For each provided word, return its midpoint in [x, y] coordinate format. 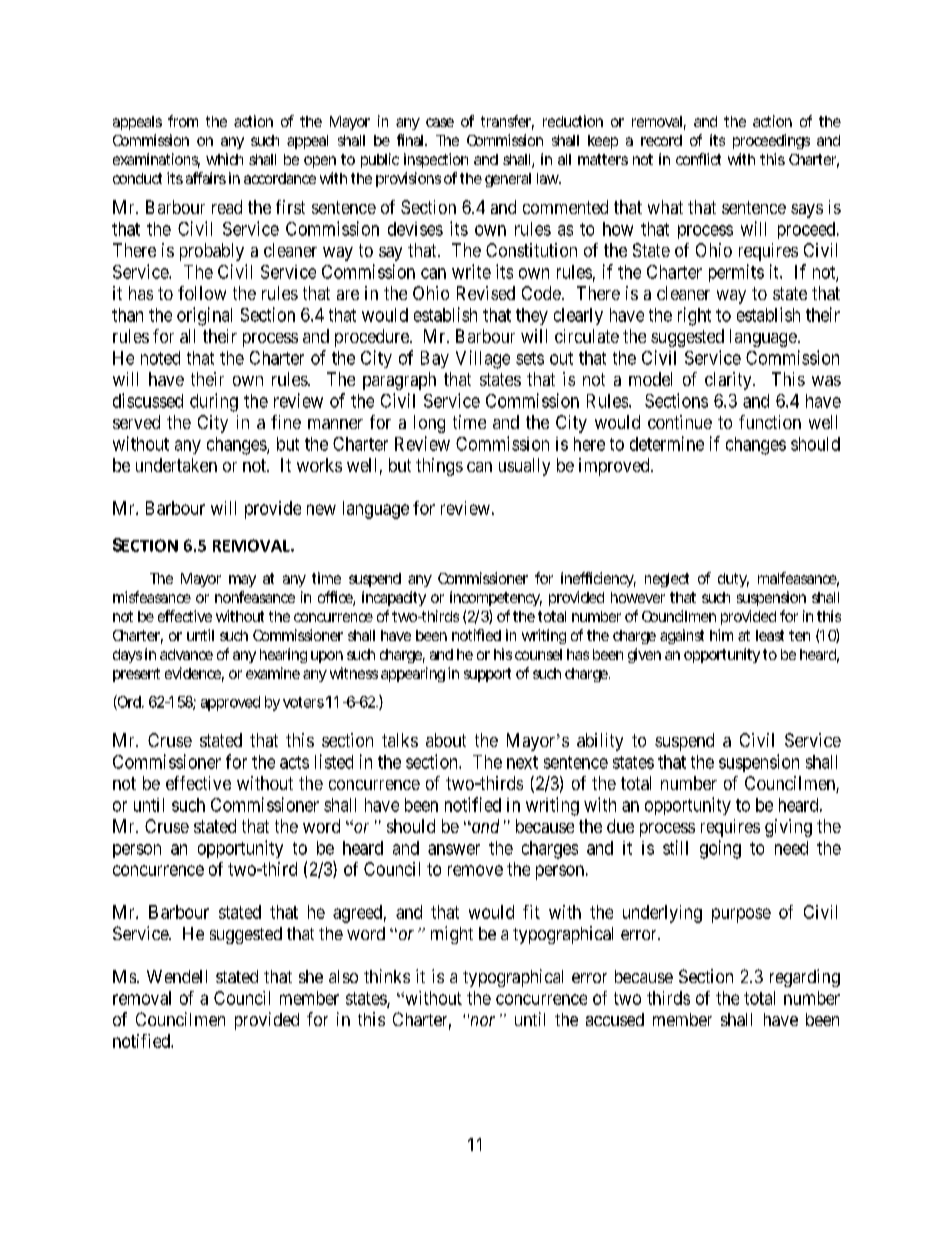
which [224, 159]
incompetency [496, 598]
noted [160, 358]
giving [788, 828]
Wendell [177, 976]
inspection [436, 160]
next [522, 762]
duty [733, 580]
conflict [698, 159]
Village [483, 359]
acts [294, 762]
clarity [729, 381]
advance [186, 654]
